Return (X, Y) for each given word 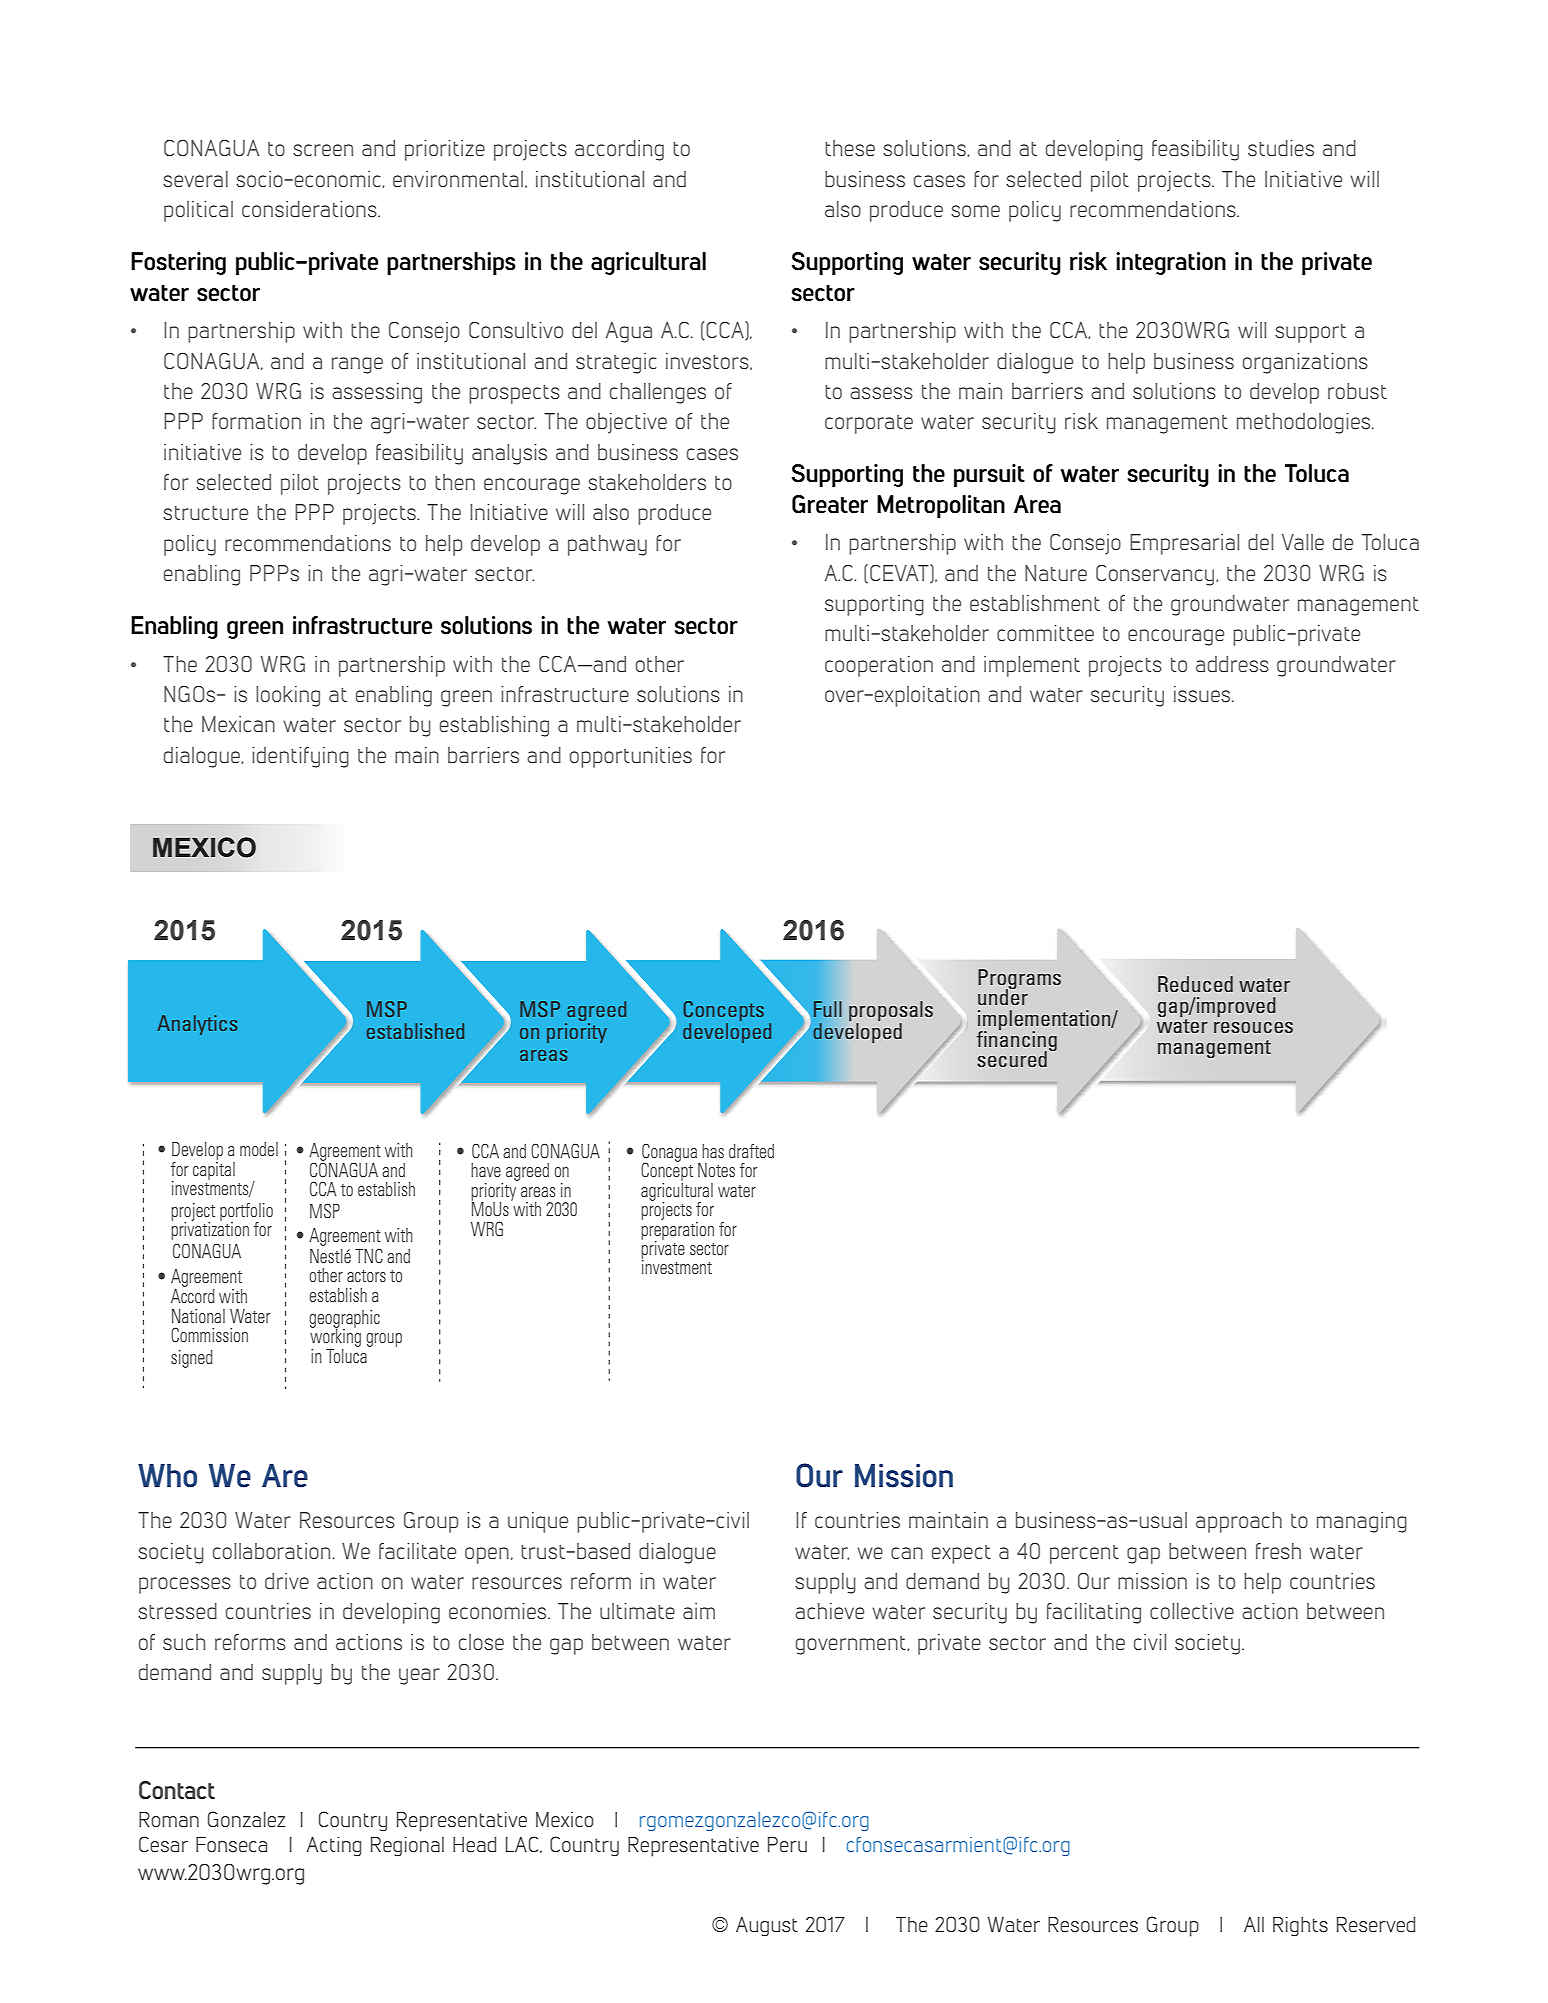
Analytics (197, 1025)
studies (1281, 148)
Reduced (1195, 984)
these (850, 148)
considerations (310, 209)
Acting (333, 1847)
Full (827, 1009)
